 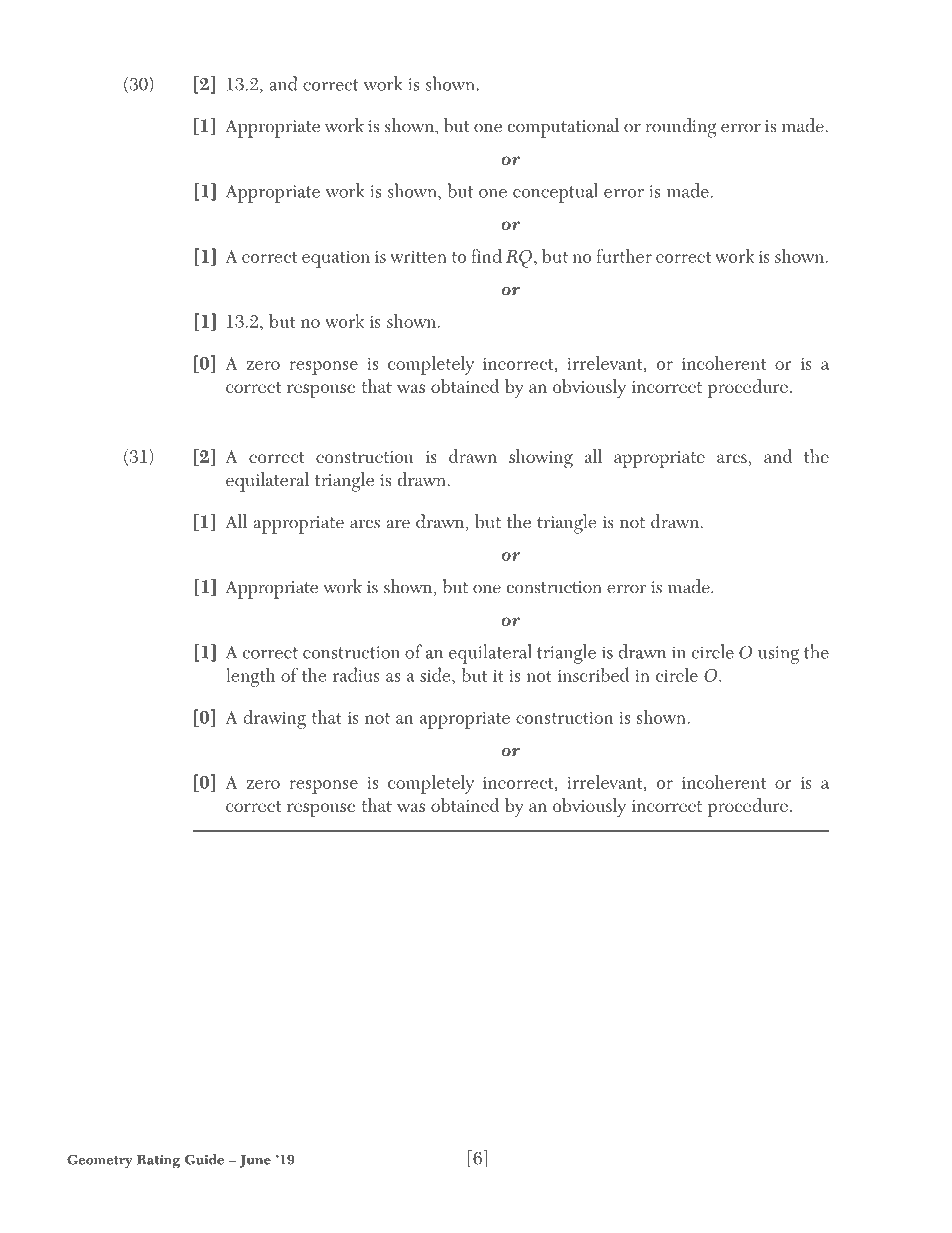 What do you see at coordinates (255, 1161) in the document?
I see `June` at bounding box center [255, 1161].
